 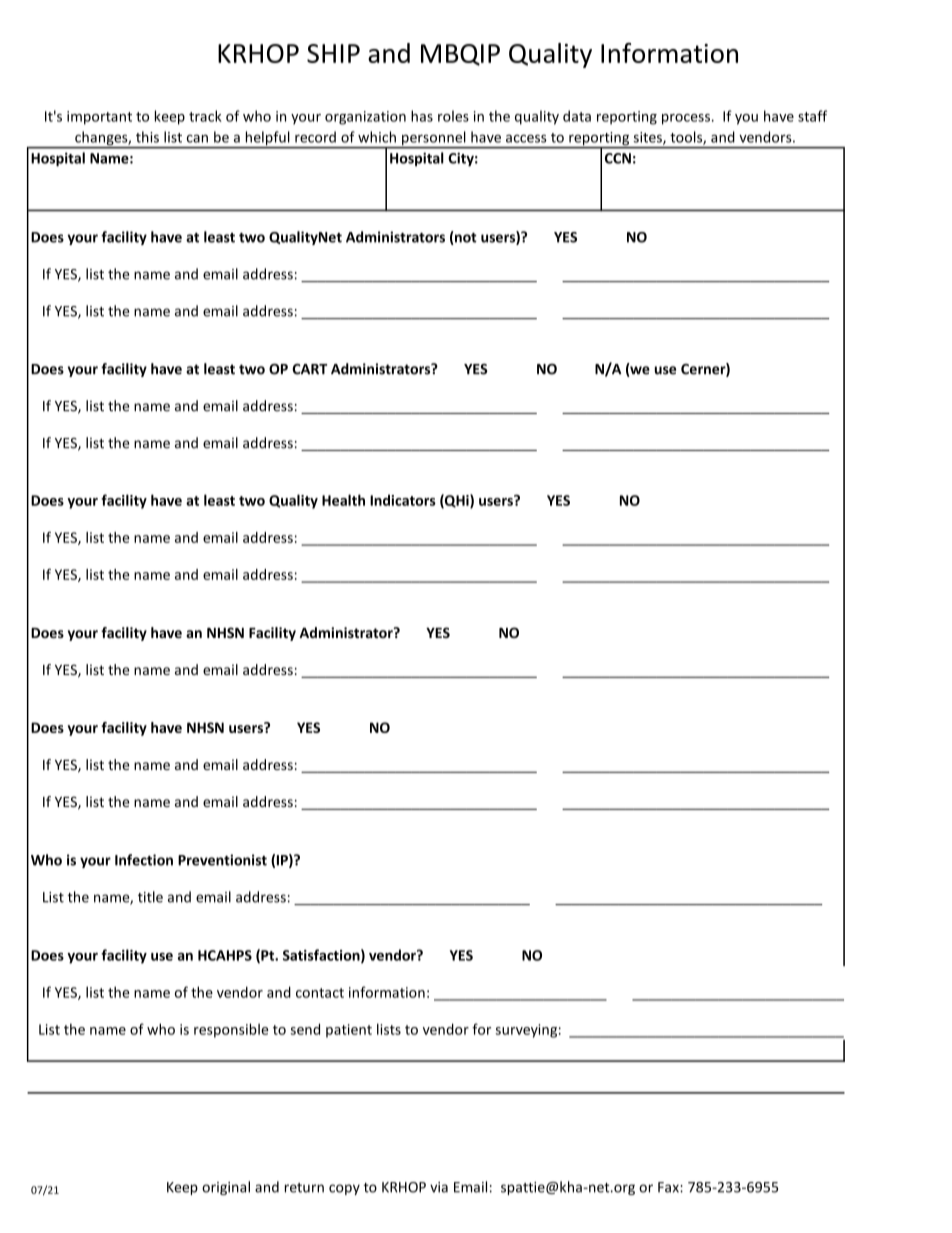 I want to click on Fax, so click(x=669, y=1187).
